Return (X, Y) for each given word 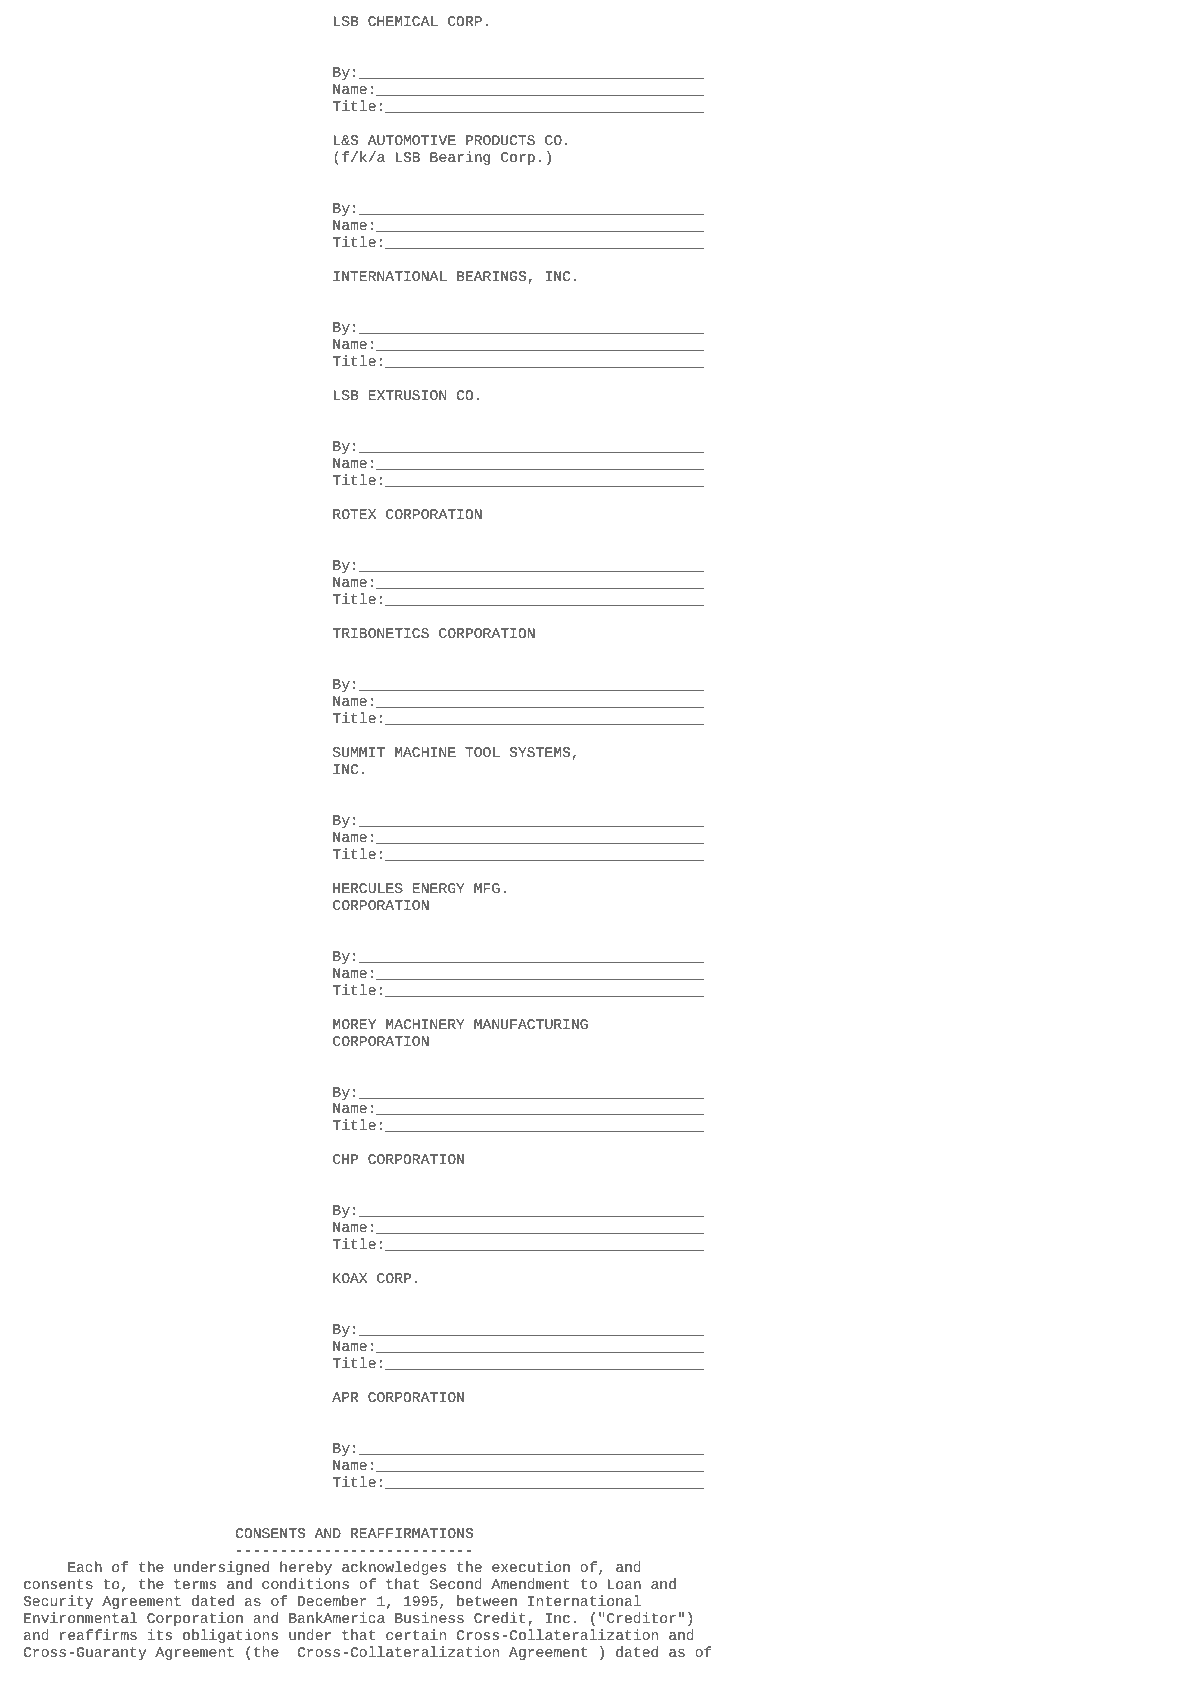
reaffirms (98, 1634)
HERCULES (368, 888)
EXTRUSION (407, 395)
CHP (345, 1159)
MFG (487, 888)
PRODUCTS (500, 140)
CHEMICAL (403, 21)
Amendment (530, 1583)
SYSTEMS (540, 752)
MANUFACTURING (531, 1024)
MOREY (354, 1024)
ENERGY (439, 888)
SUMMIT (359, 752)
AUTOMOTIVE (412, 140)
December (332, 1600)
